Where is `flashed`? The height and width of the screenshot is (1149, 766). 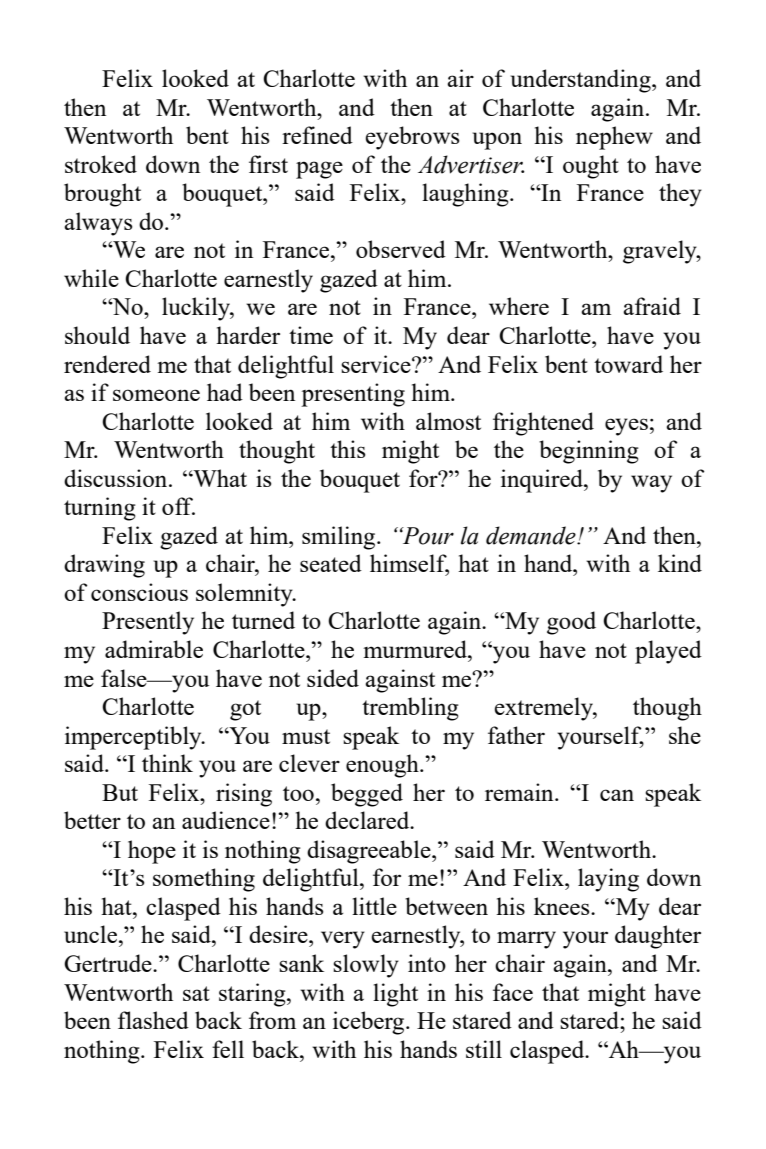
flashed is located at coordinates (153, 1020).
